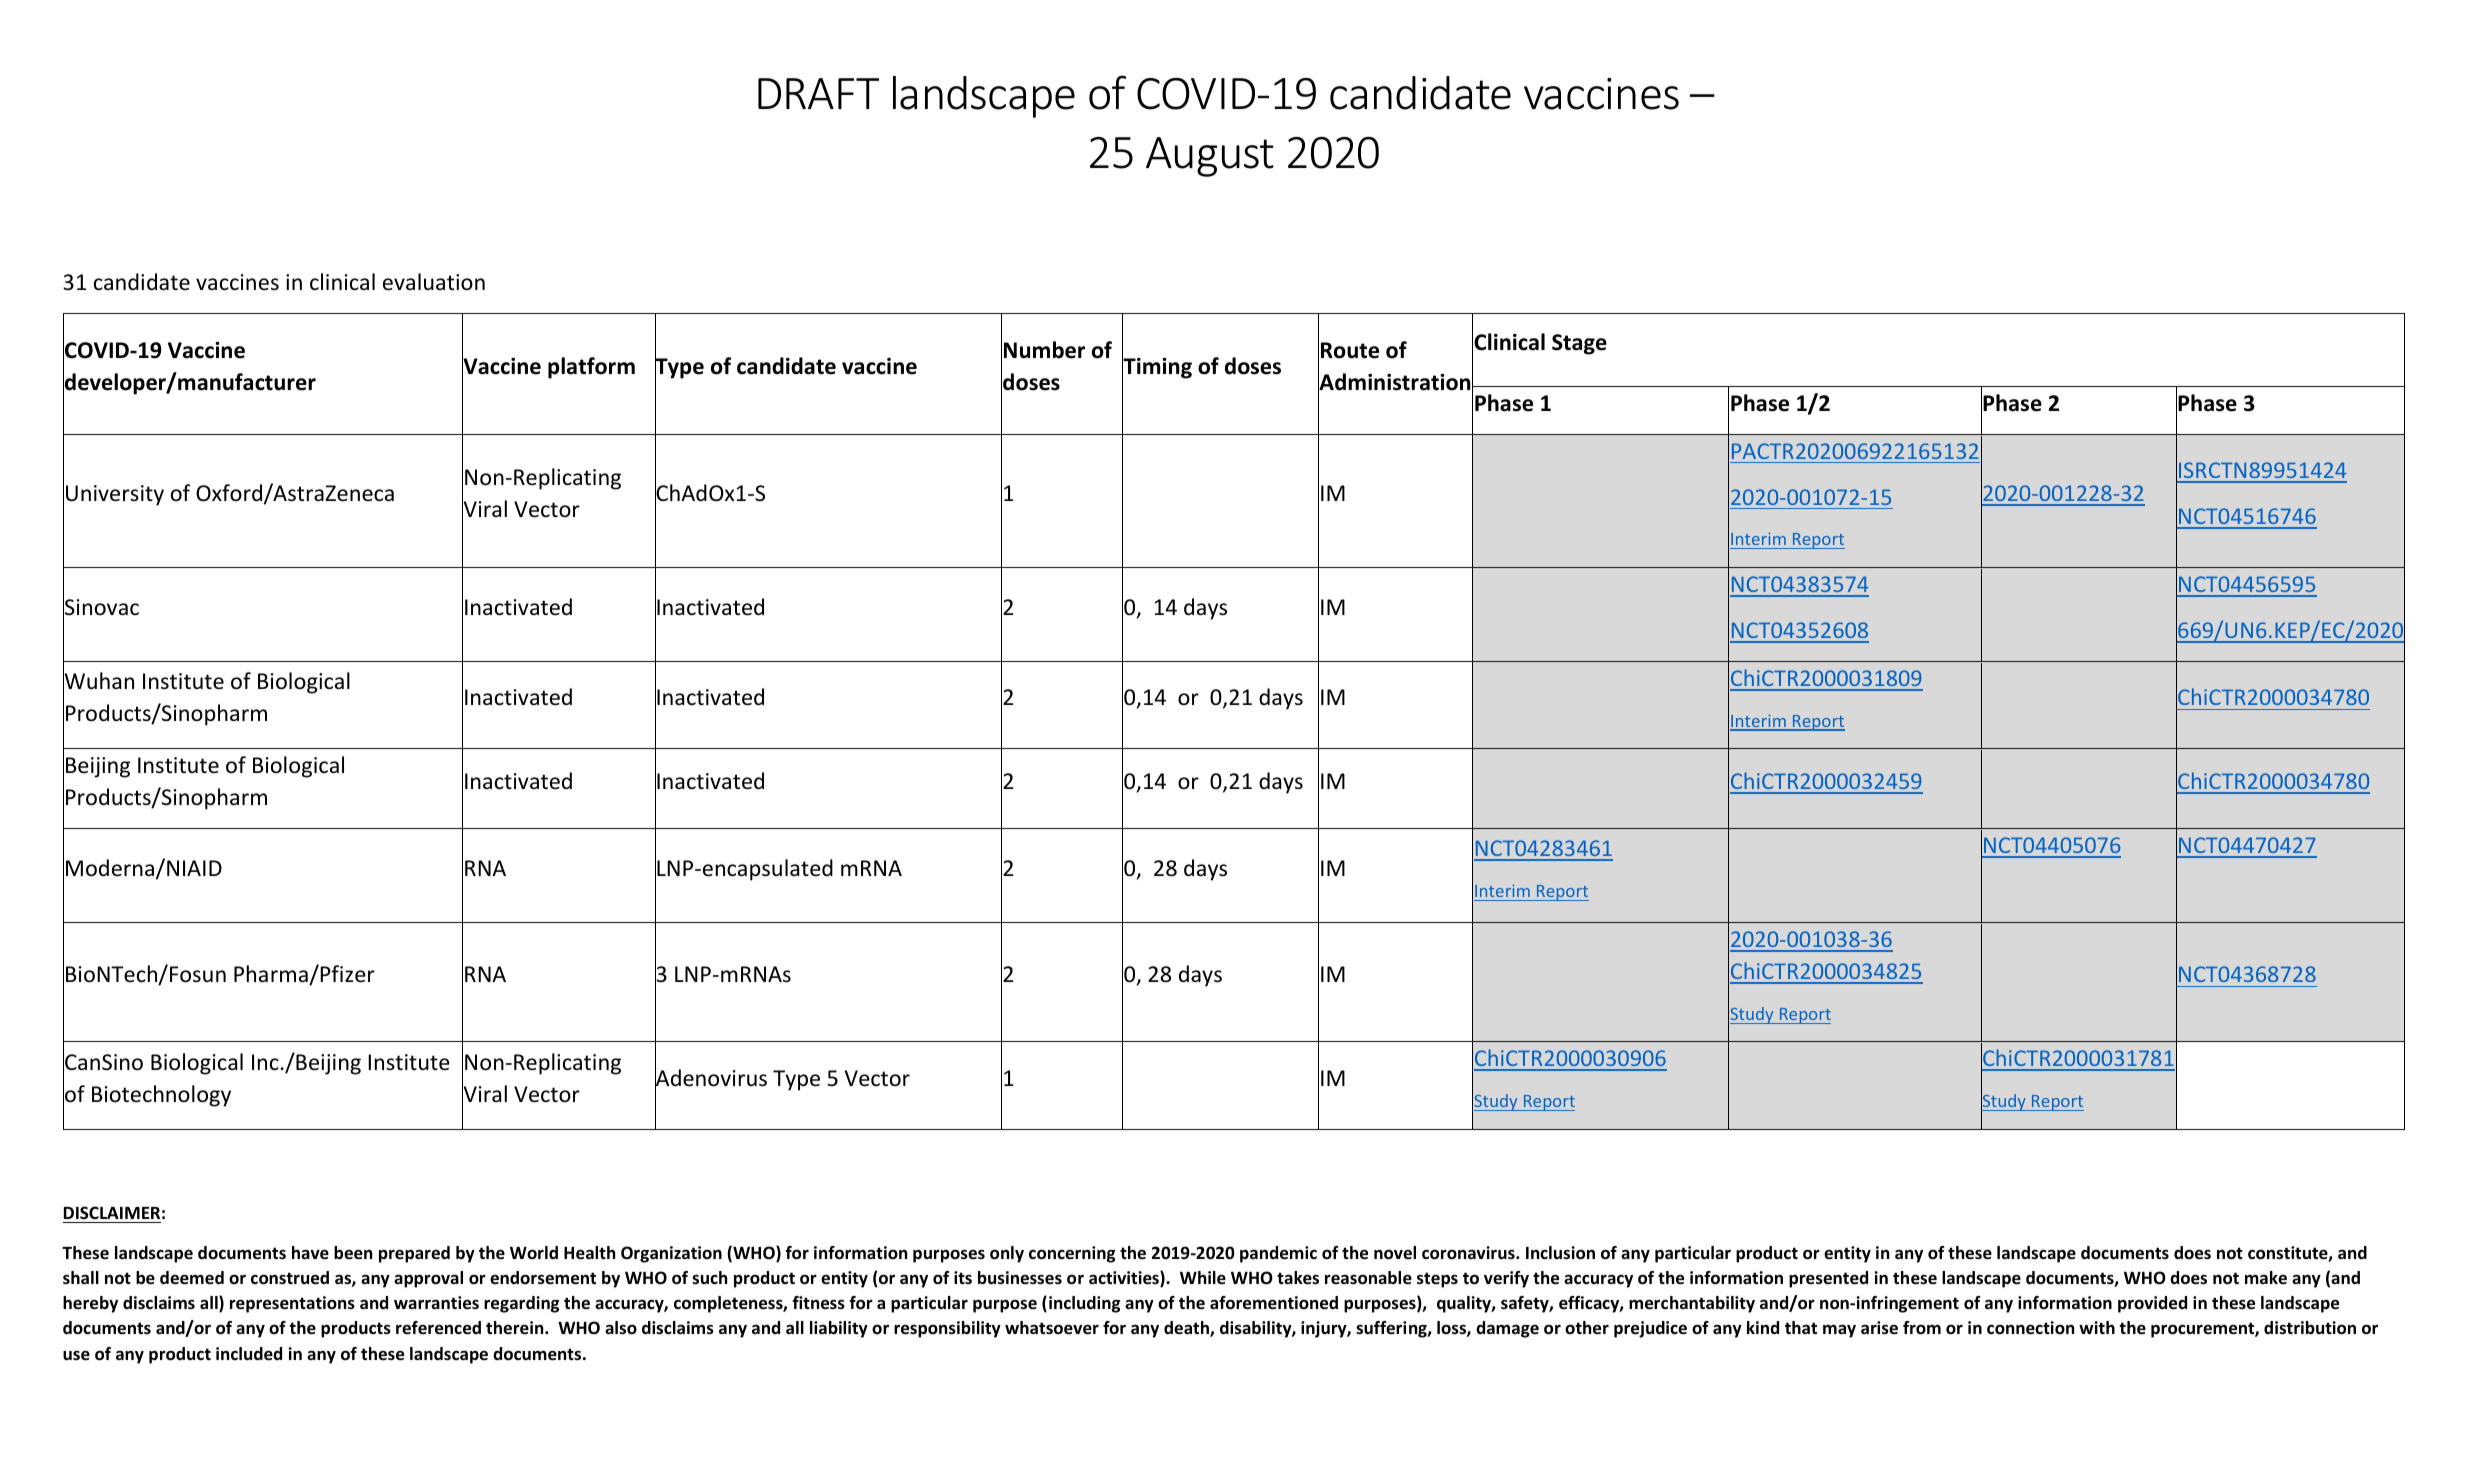 This screenshot has width=2468, height=1466. What do you see at coordinates (1579, 344) in the screenshot?
I see `Stage` at bounding box center [1579, 344].
